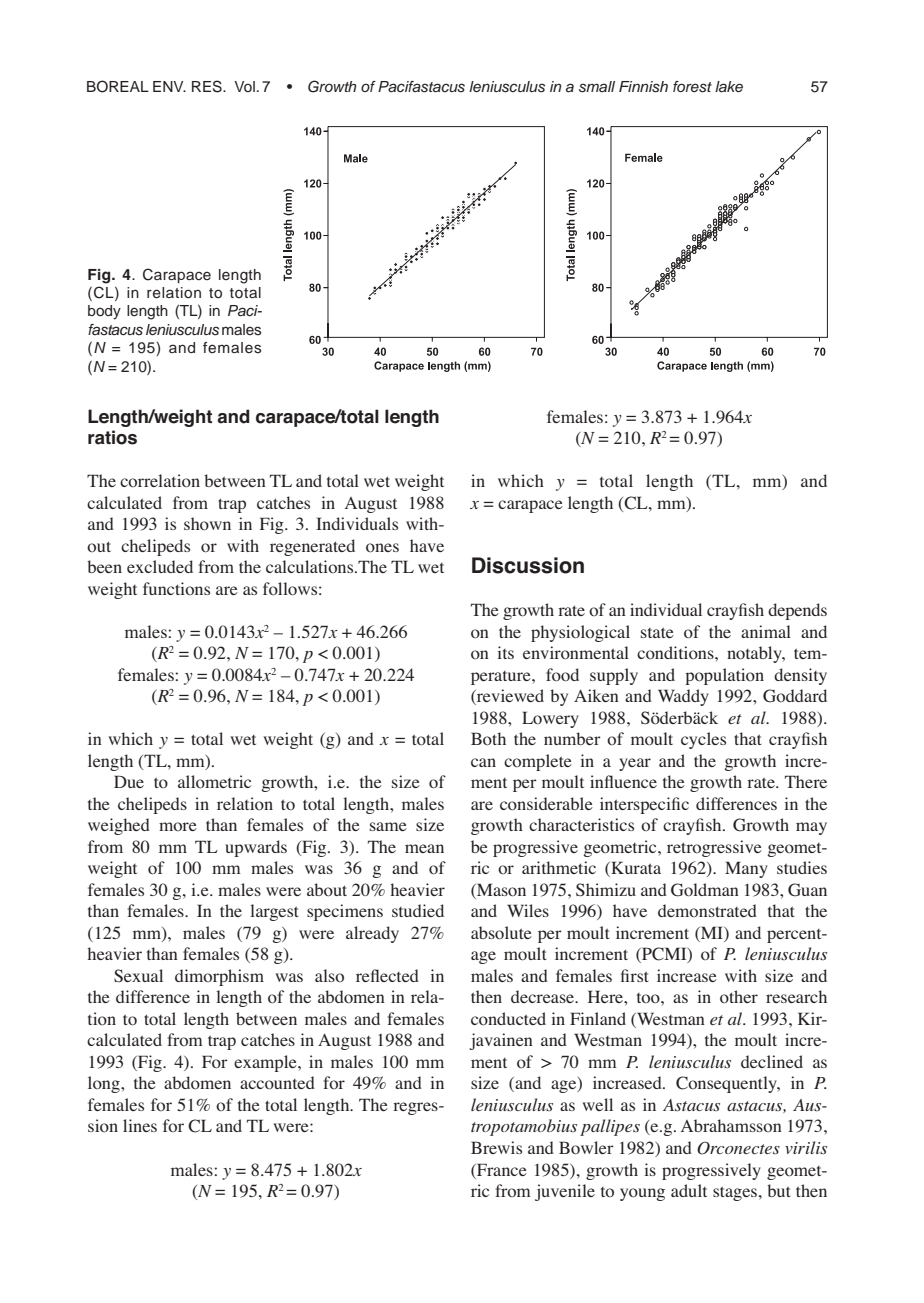  Describe the element at coordinates (505, 652) in the page. I see `its` at that location.
